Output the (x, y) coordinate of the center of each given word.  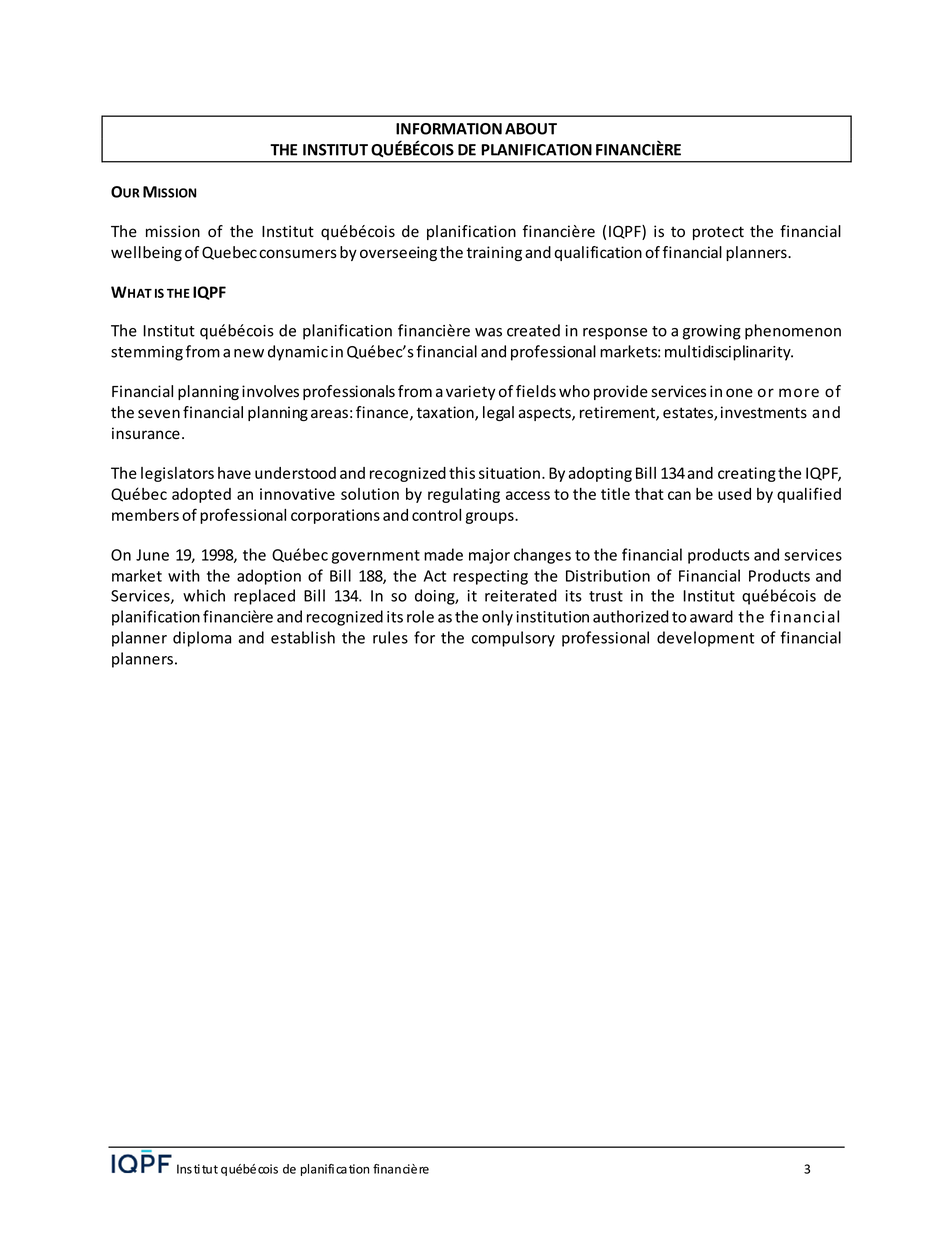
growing (712, 332)
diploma (202, 639)
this (462, 473)
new (249, 353)
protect (718, 233)
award (711, 616)
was (488, 332)
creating (747, 474)
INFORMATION (449, 129)
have (234, 473)
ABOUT (531, 129)
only (497, 618)
